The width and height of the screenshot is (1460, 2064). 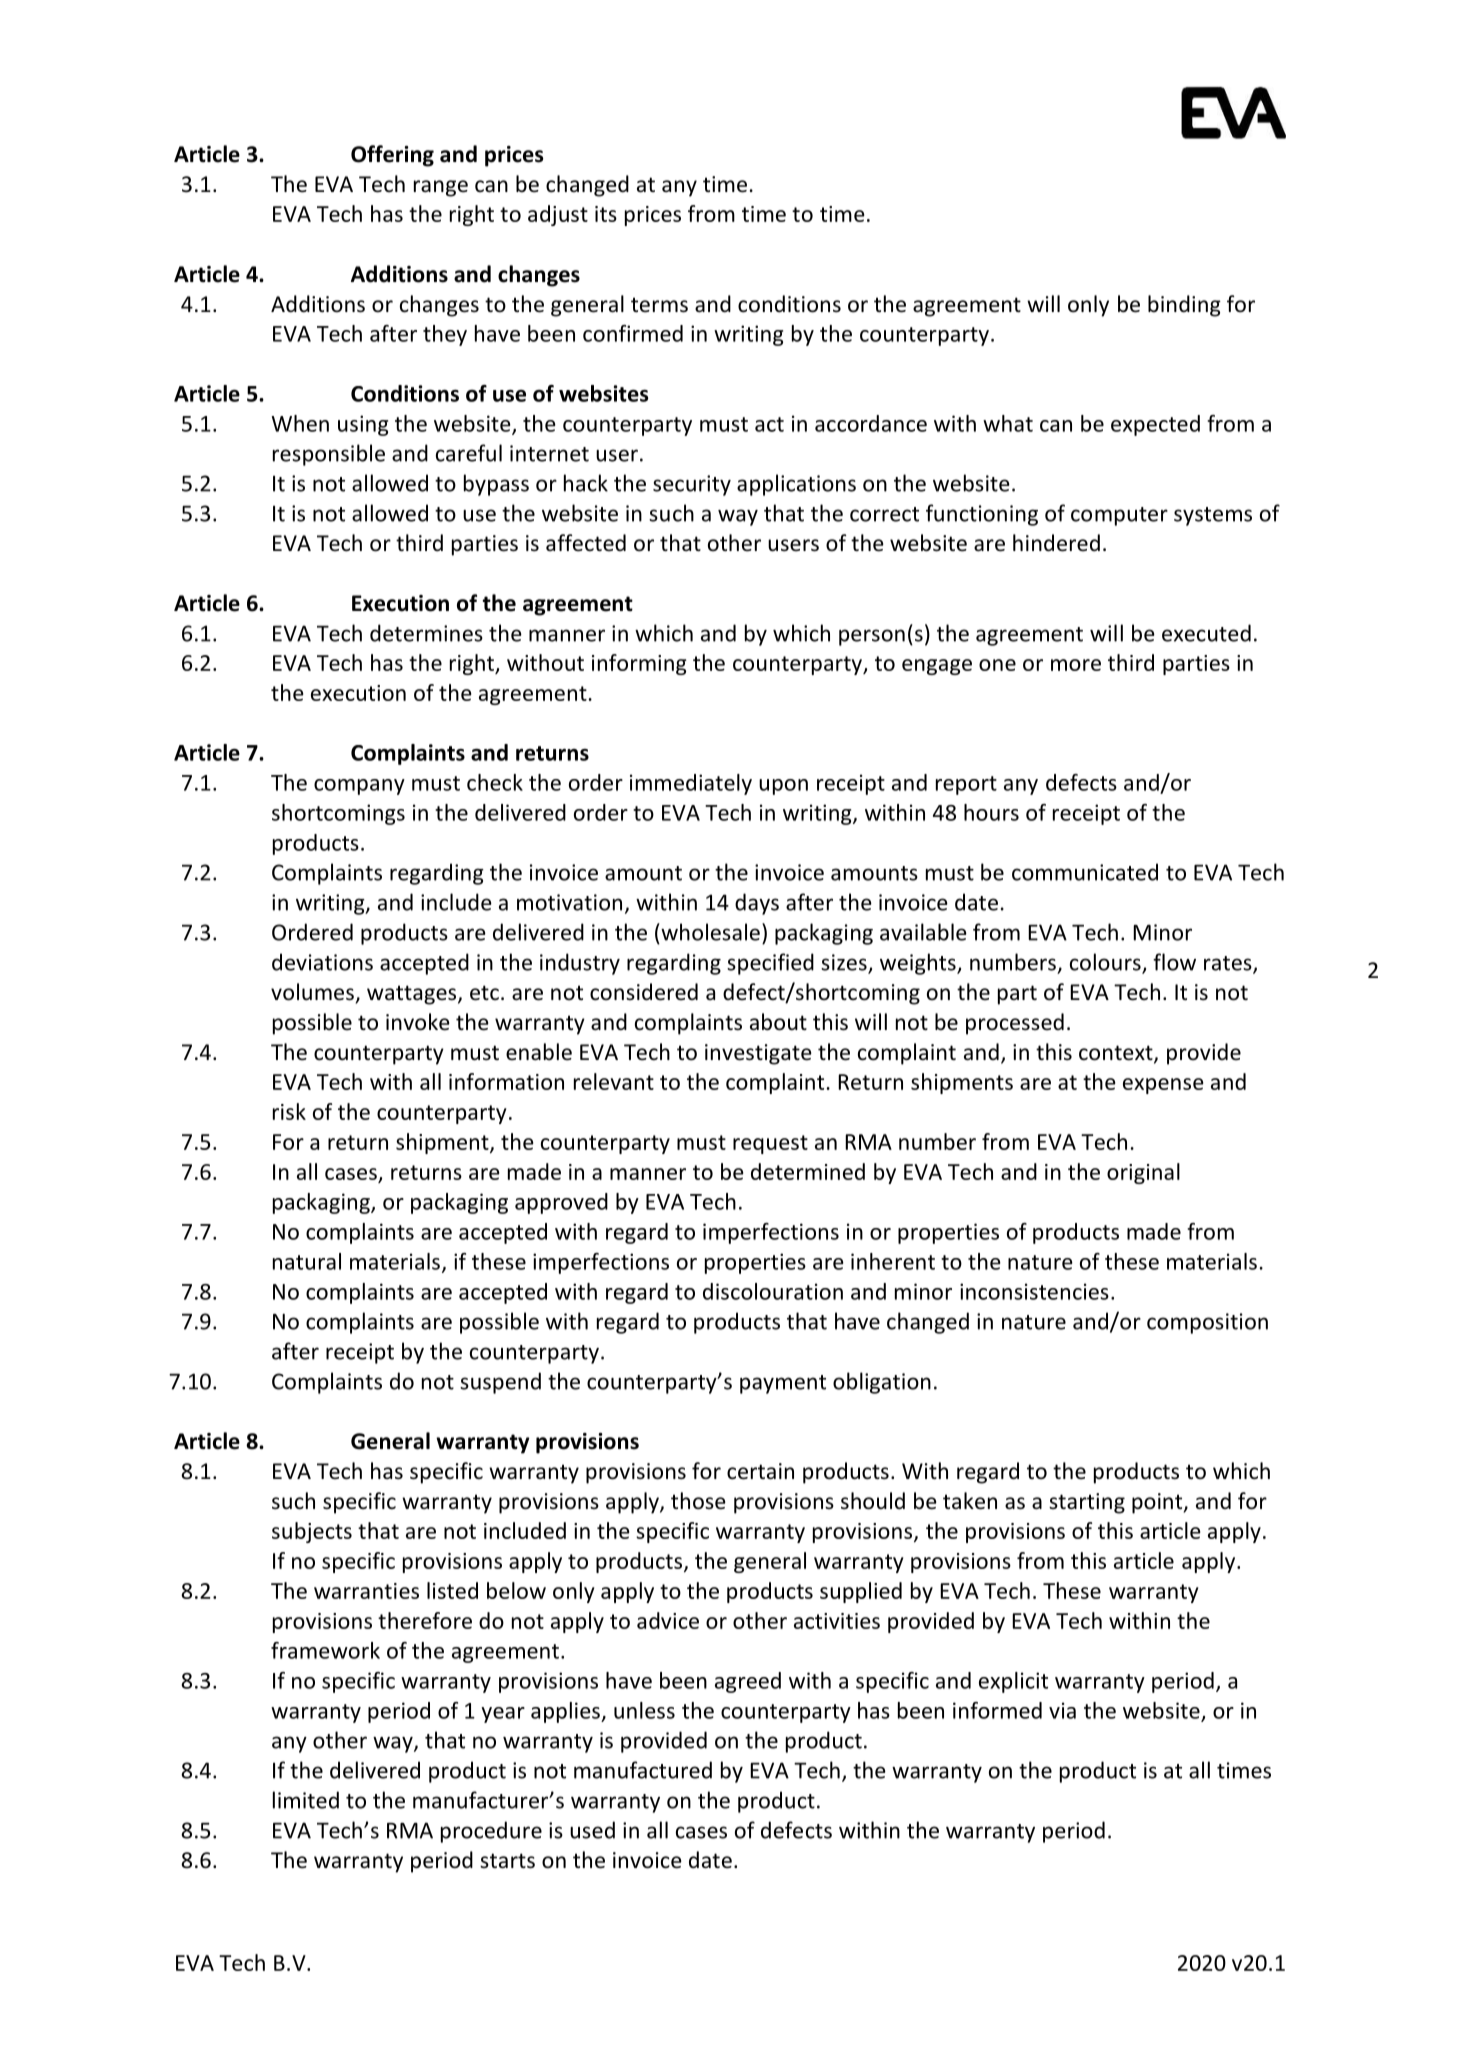 I want to click on informed, so click(x=997, y=1710).
